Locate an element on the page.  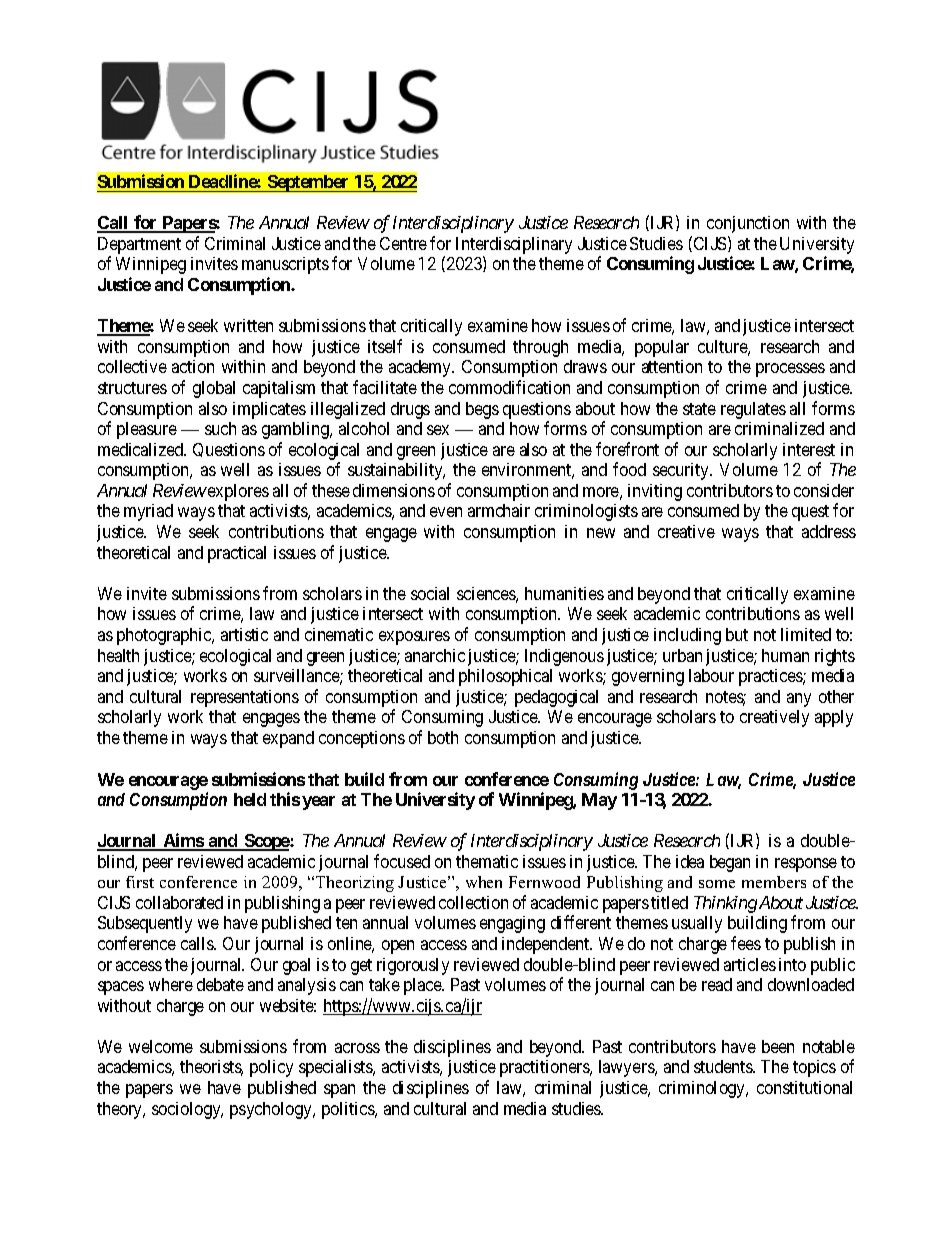
anarchic is located at coordinates (435, 655).
